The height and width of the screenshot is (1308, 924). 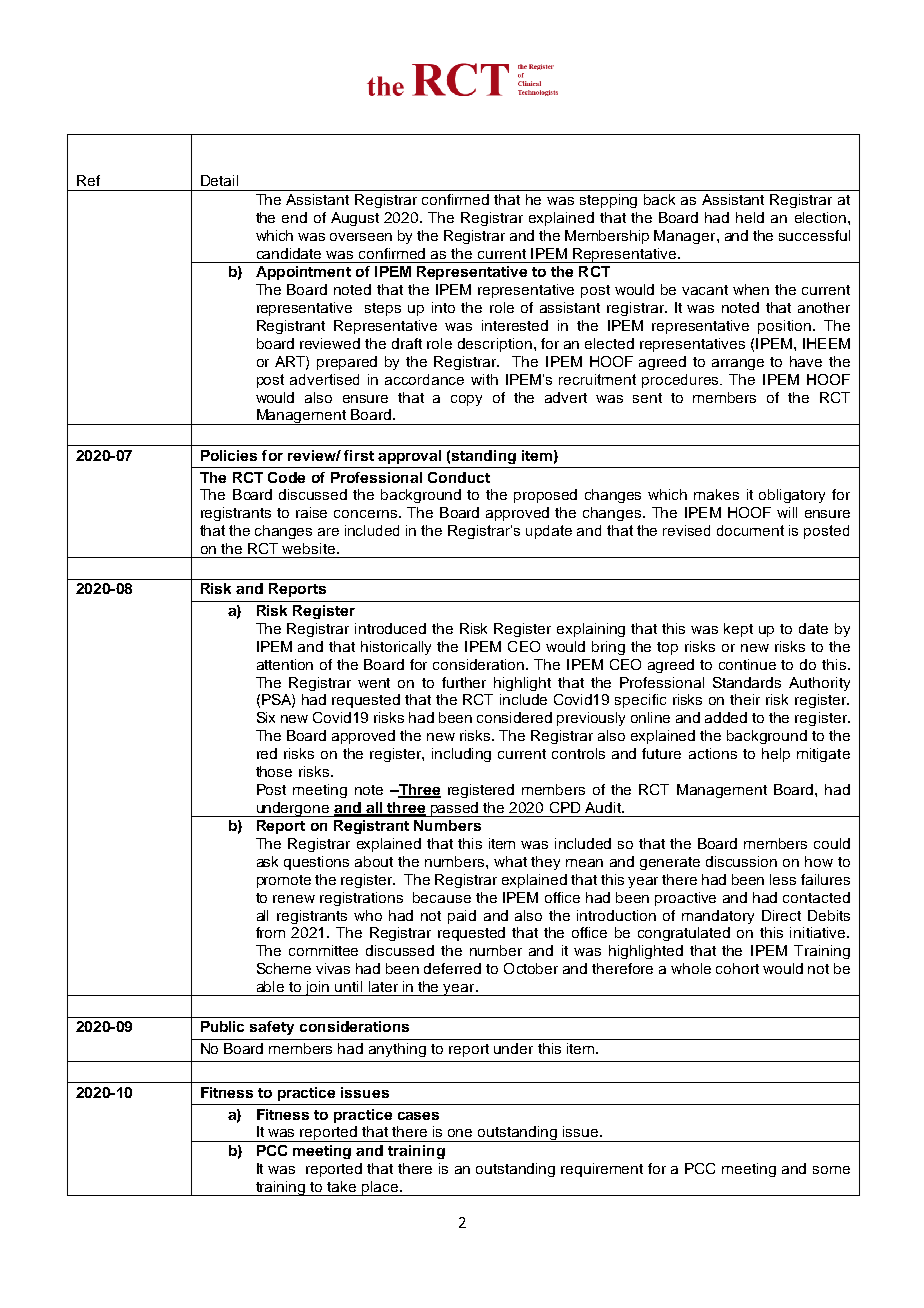 I want to click on take, so click(x=341, y=1186).
